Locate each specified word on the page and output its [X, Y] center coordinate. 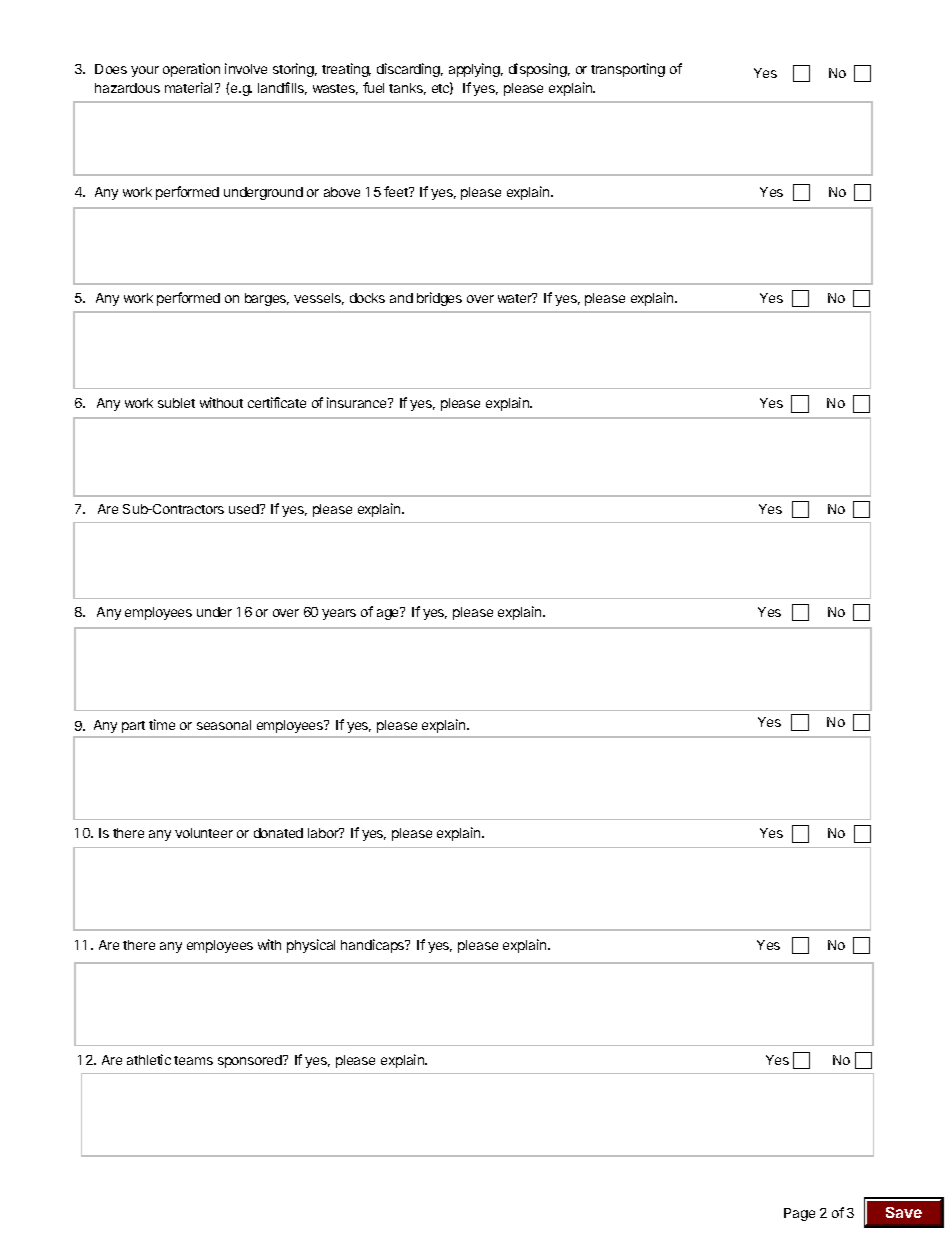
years [339, 614]
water [516, 298]
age [389, 613]
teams [193, 1060]
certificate [277, 402]
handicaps [374, 946]
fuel [373, 87]
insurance [358, 402]
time [162, 724]
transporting [628, 70]
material [190, 87]
